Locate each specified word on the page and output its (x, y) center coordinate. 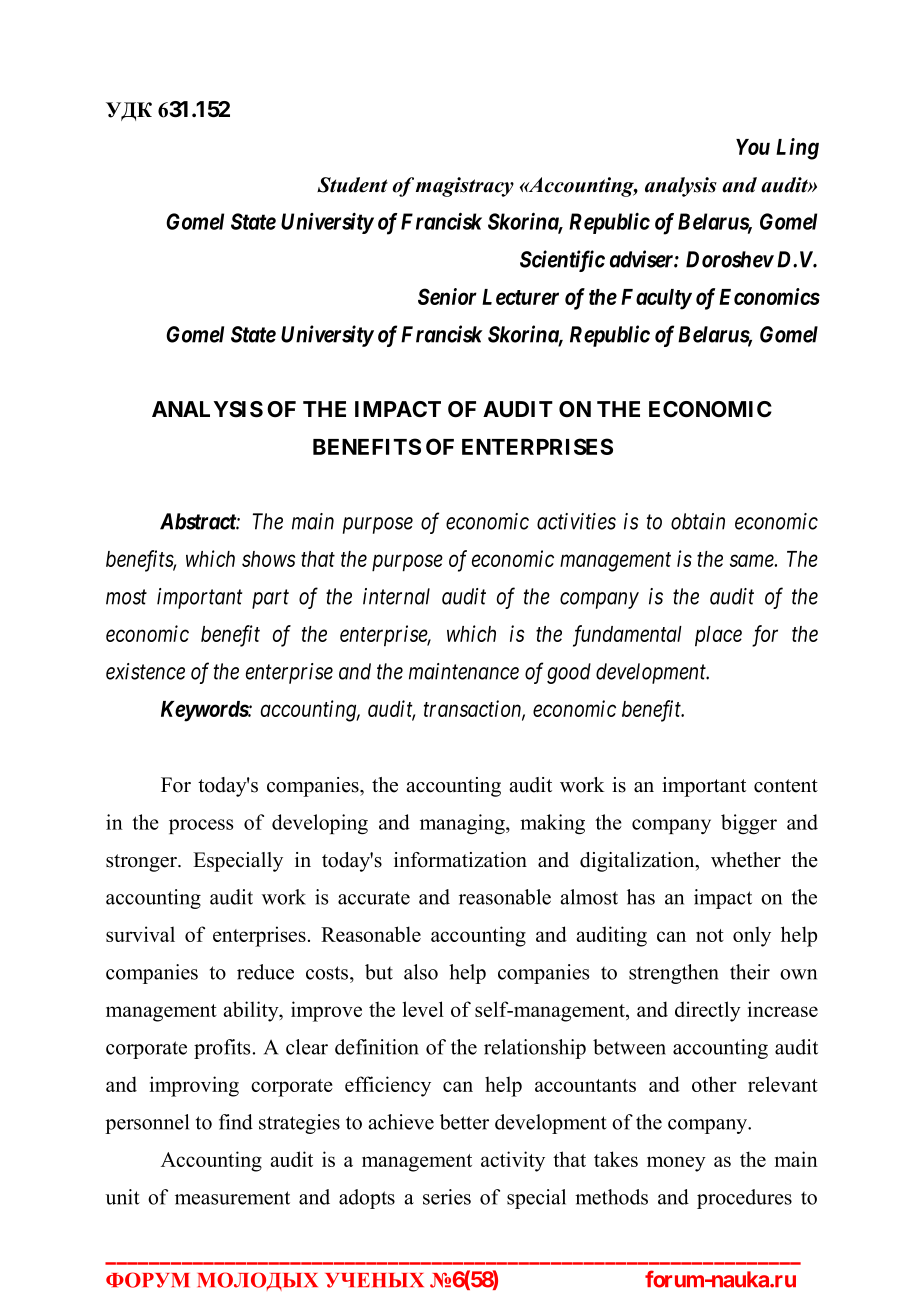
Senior (447, 296)
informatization (460, 860)
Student (352, 185)
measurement (232, 1198)
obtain (698, 521)
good (569, 673)
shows (268, 559)
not (710, 935)
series (447, 1197)
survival (140, 934)
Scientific (562, 261)
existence (145, 671)
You (753, 147)
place (718, 636)
